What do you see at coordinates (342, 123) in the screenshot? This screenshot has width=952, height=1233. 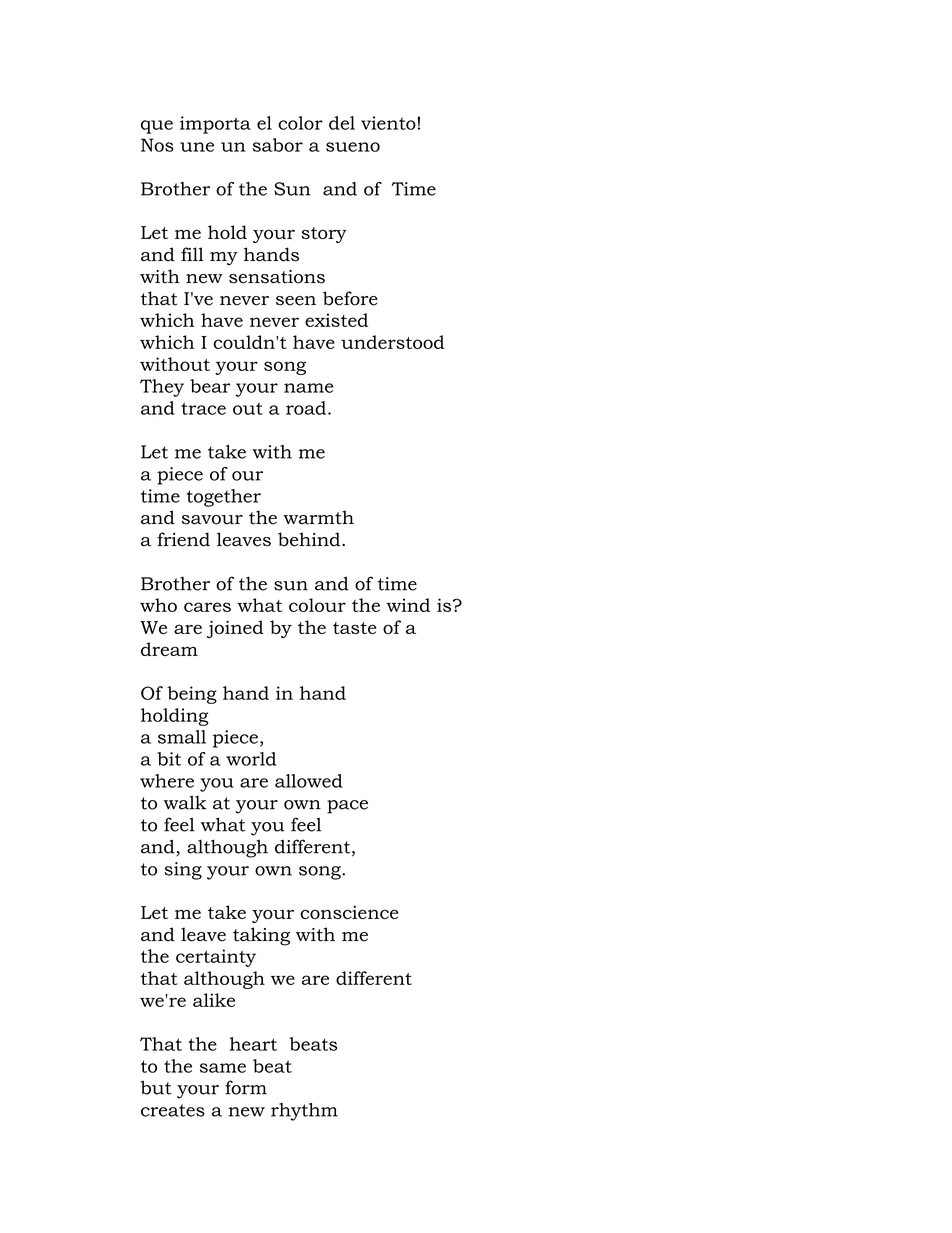 I see `del` at bounding box center [342, 123].
